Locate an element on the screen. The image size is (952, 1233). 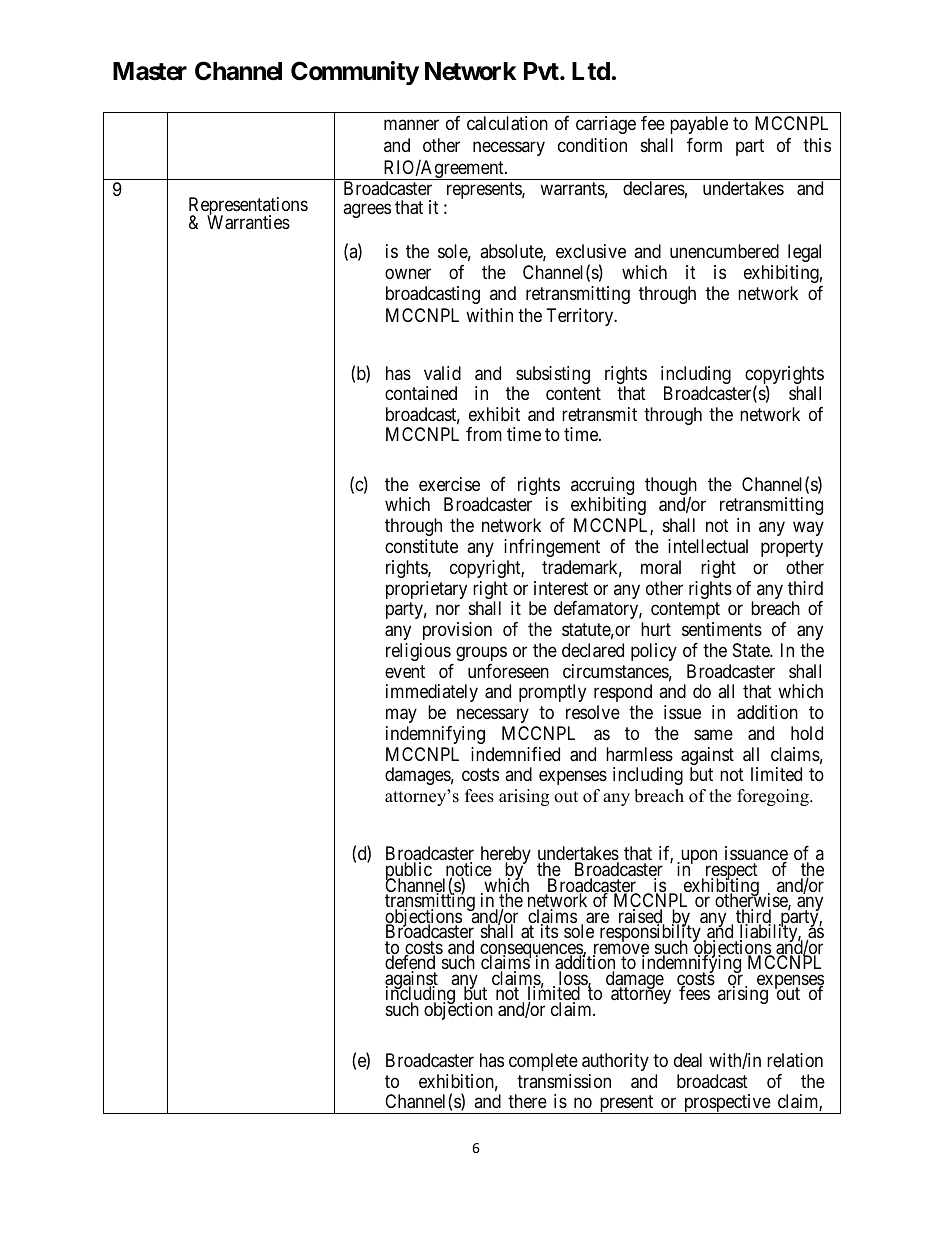
calculation is located at coordinates (507, 123).
